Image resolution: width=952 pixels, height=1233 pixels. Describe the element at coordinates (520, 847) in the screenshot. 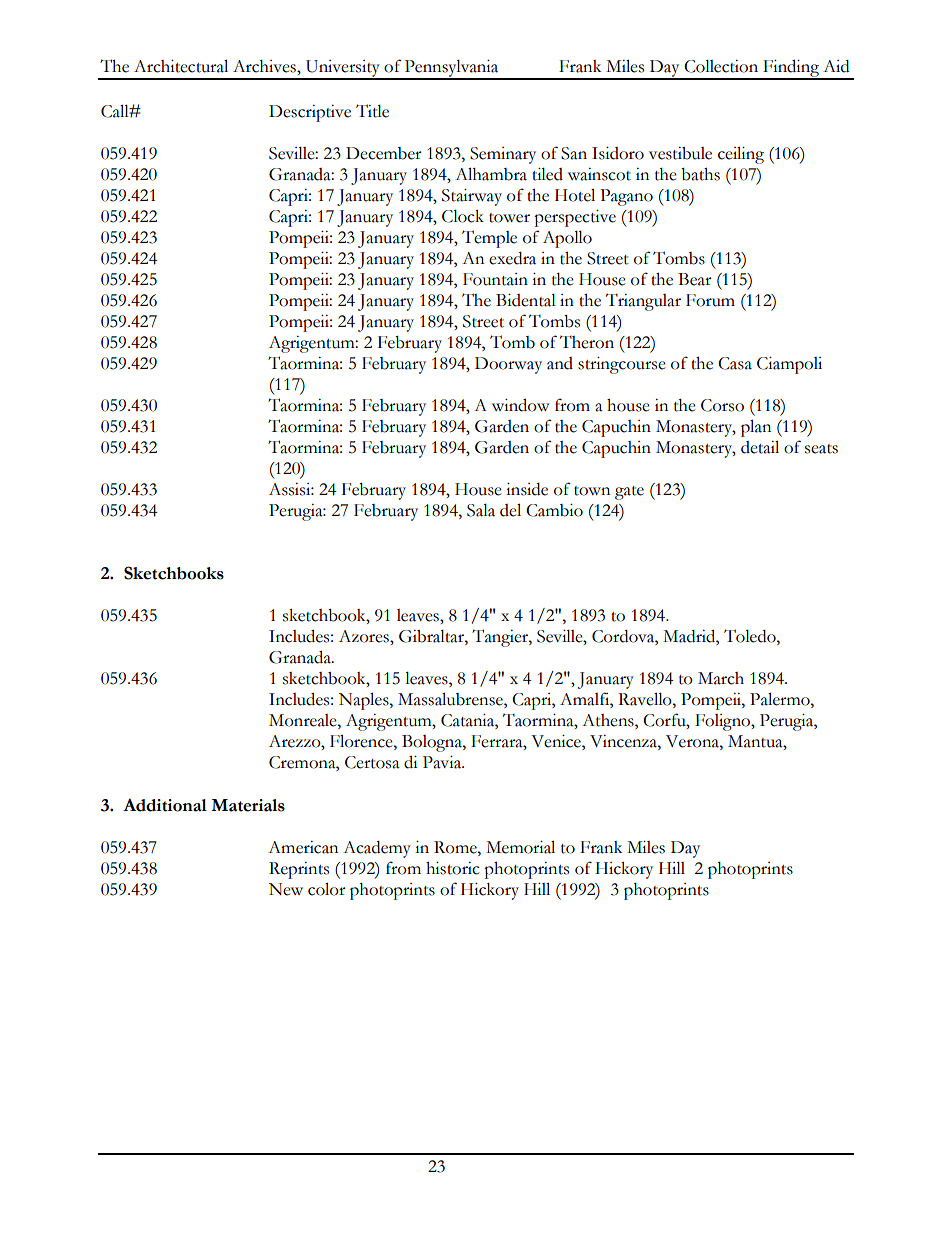

I see `Memorial` at that location.
